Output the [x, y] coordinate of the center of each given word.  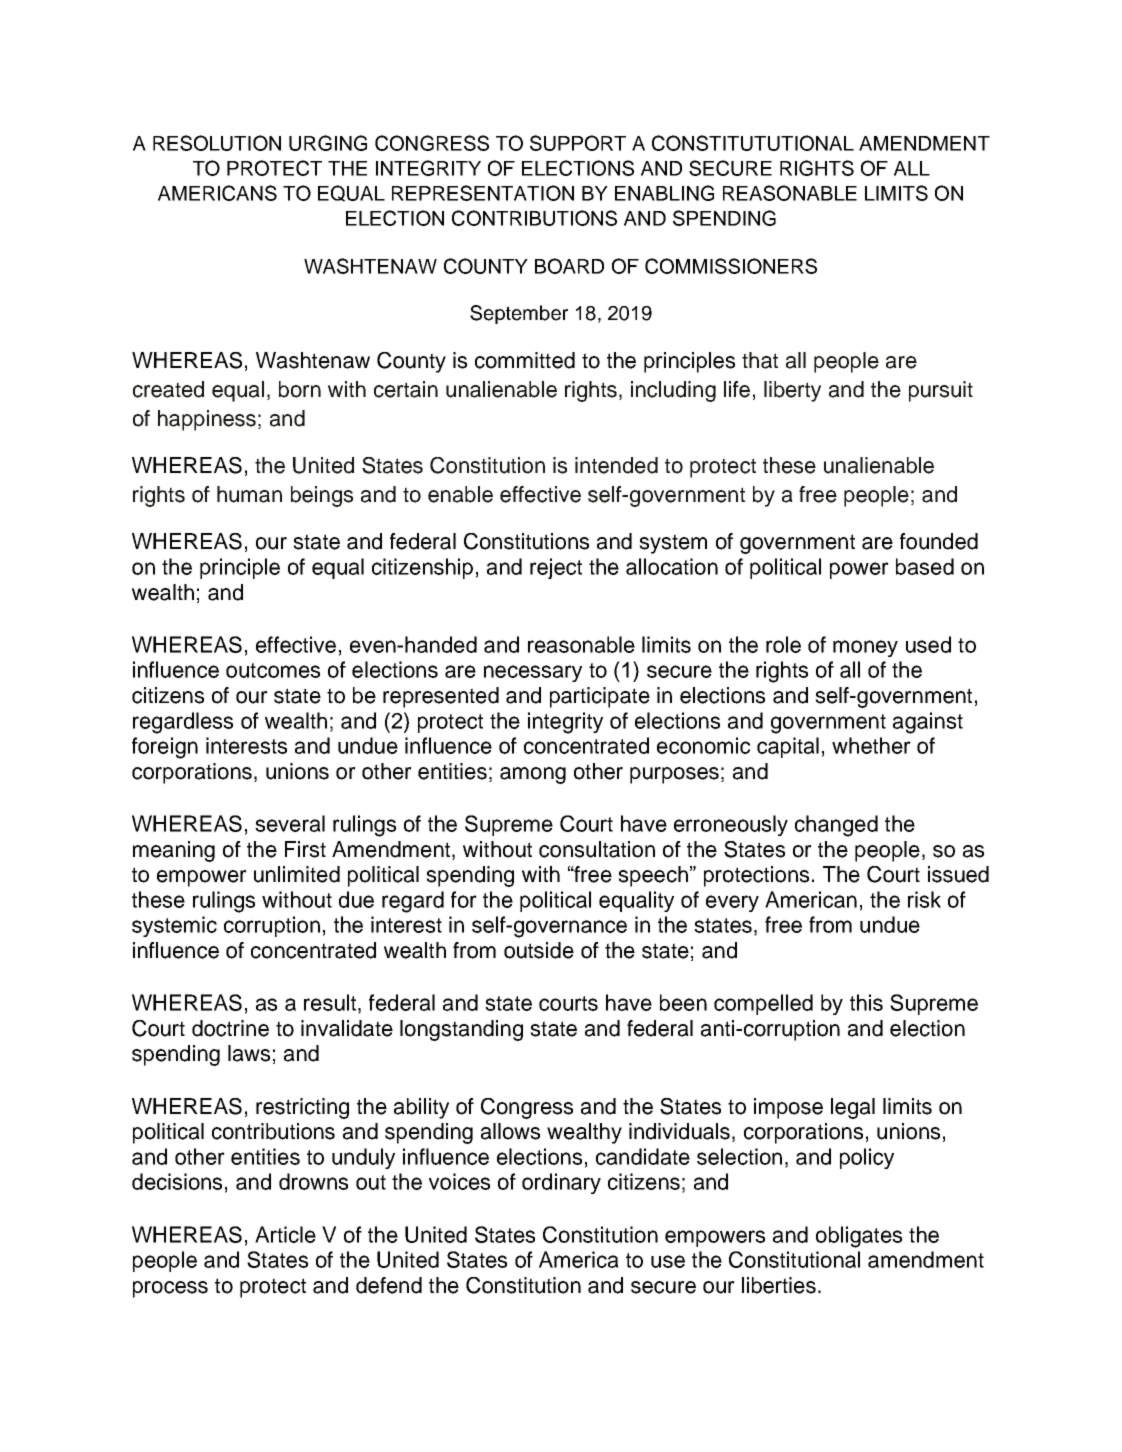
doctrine [230, 1028]
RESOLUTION [217, 143]
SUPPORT [578, 143]
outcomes [273, 670]
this [866, 1002]
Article [285, 1234]
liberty [792, 391]
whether [871, 745]
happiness [207, 420]
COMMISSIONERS [731, 266]
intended [616, 465]
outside [539, 950]
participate [600, 697]
